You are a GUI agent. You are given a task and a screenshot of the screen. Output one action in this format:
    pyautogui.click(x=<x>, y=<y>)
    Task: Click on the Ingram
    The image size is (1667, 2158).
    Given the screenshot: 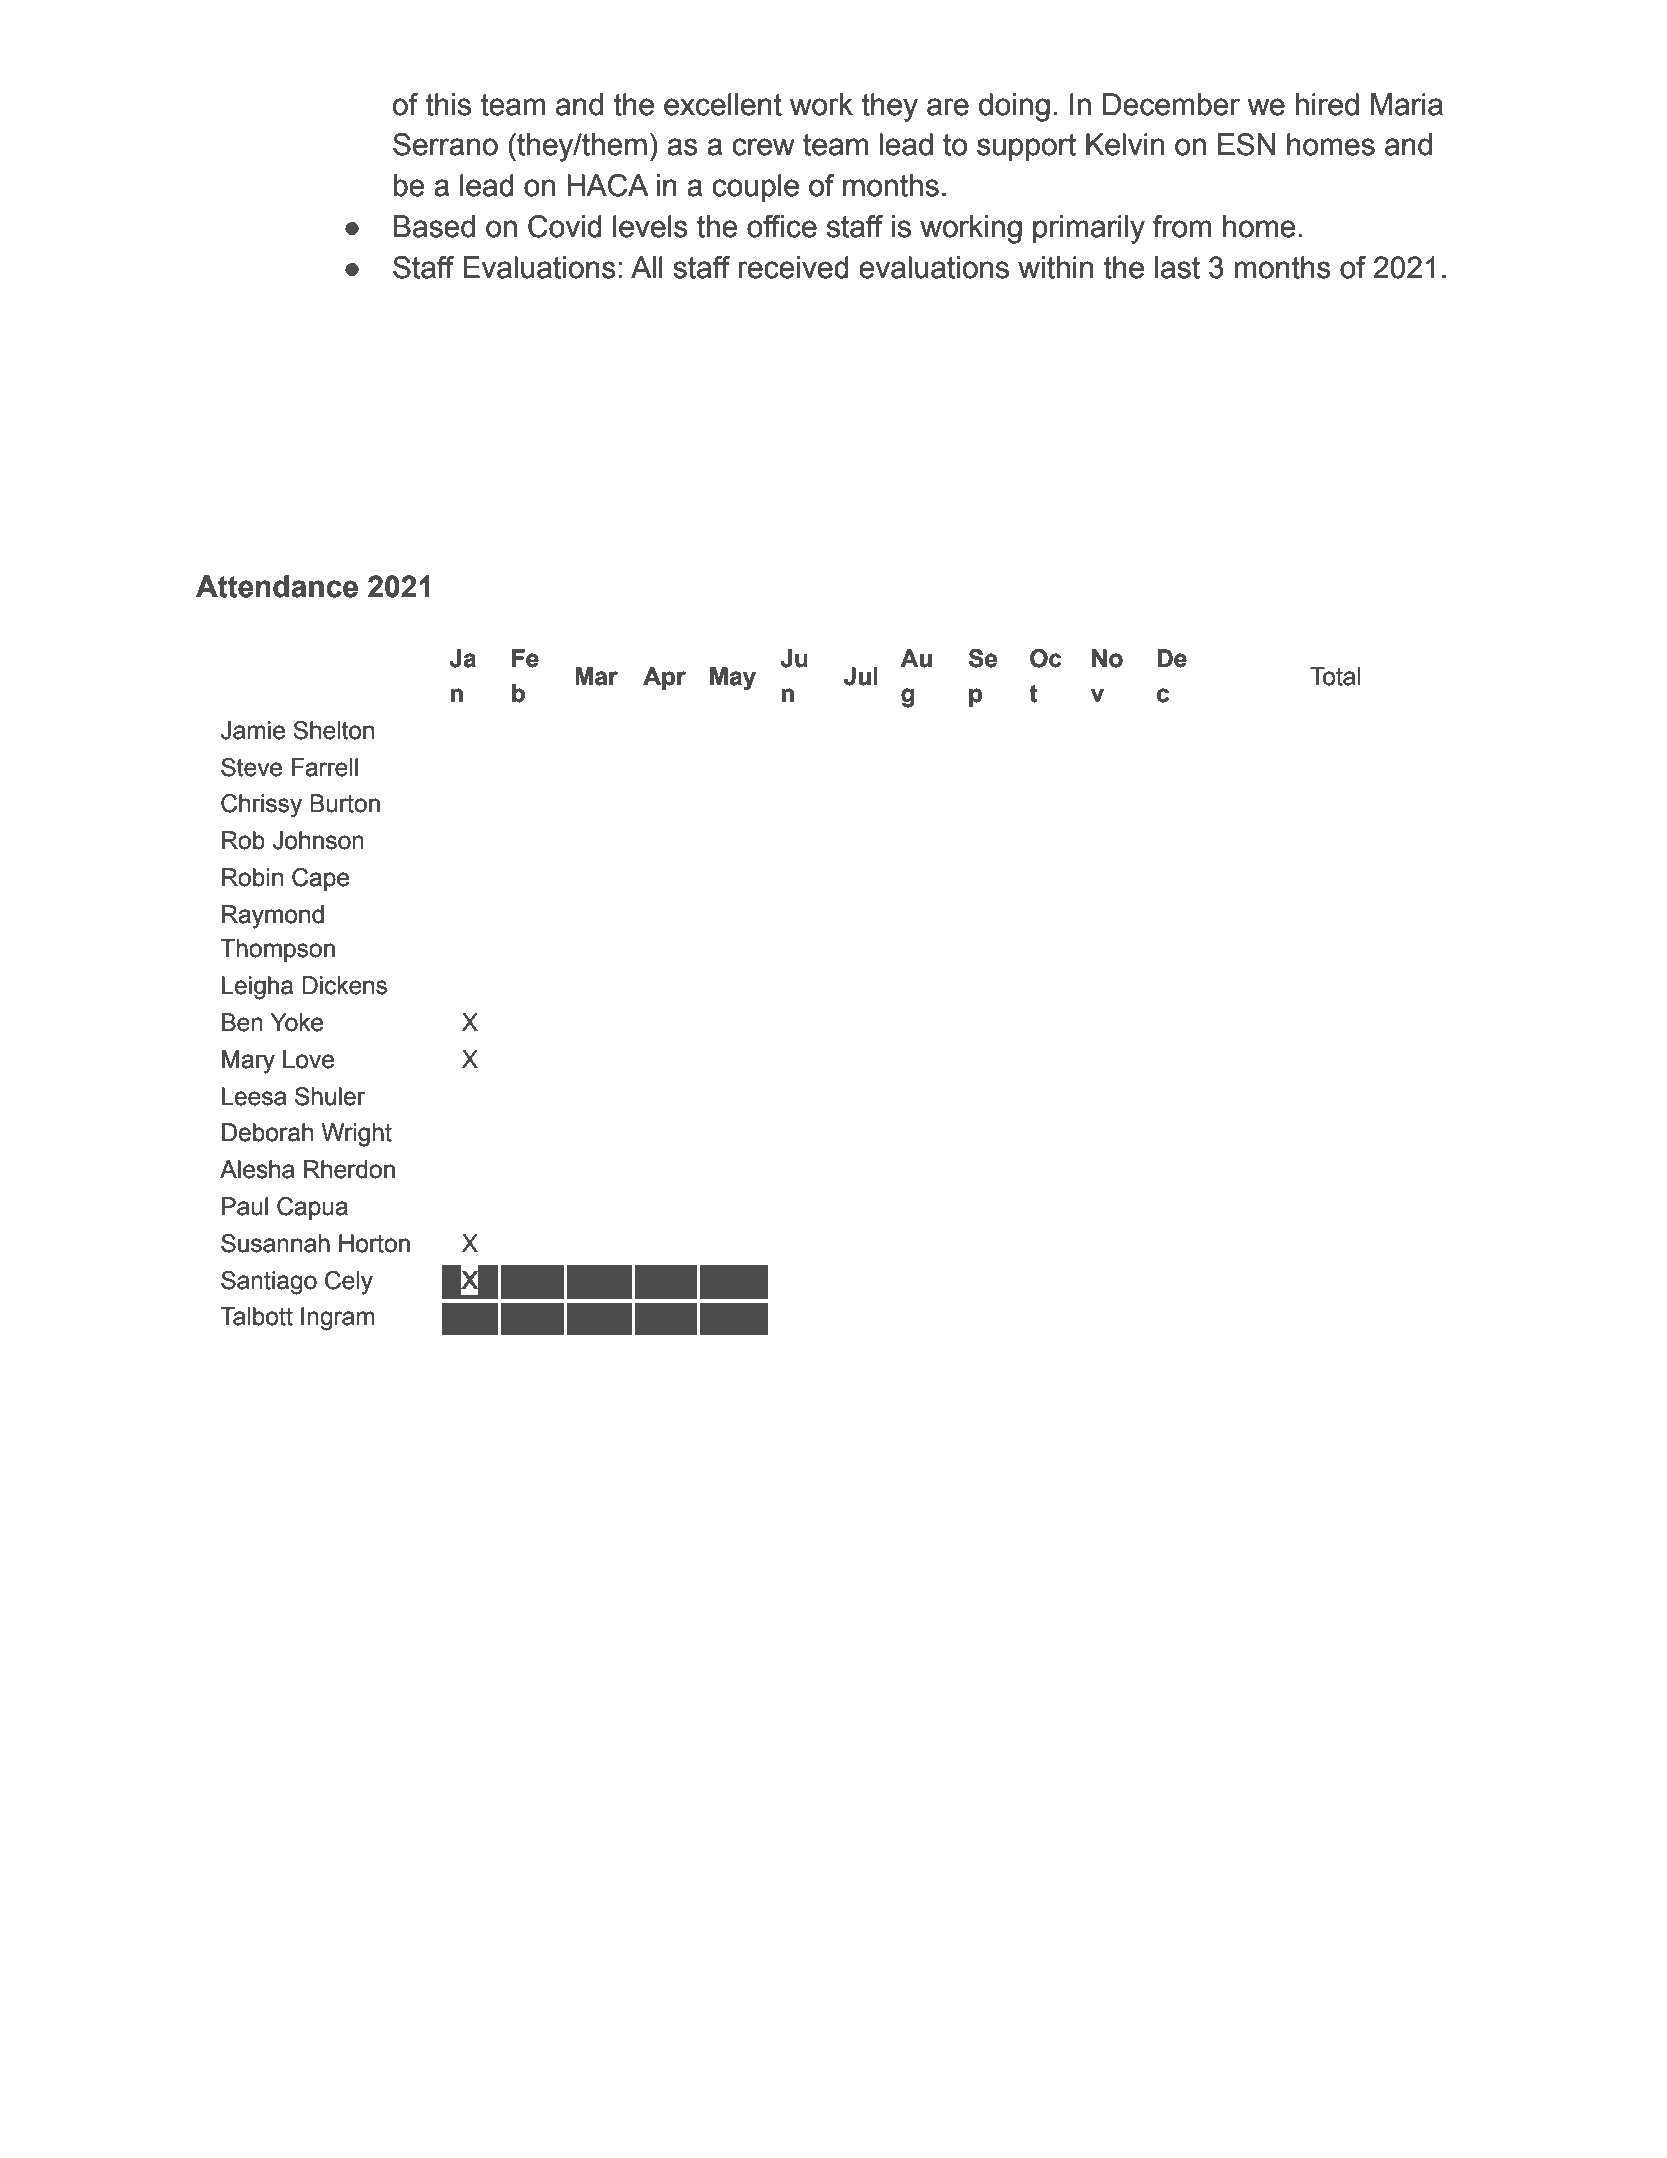 What is the action you would take?
    pyautogui.click(x=338, y=1319)
